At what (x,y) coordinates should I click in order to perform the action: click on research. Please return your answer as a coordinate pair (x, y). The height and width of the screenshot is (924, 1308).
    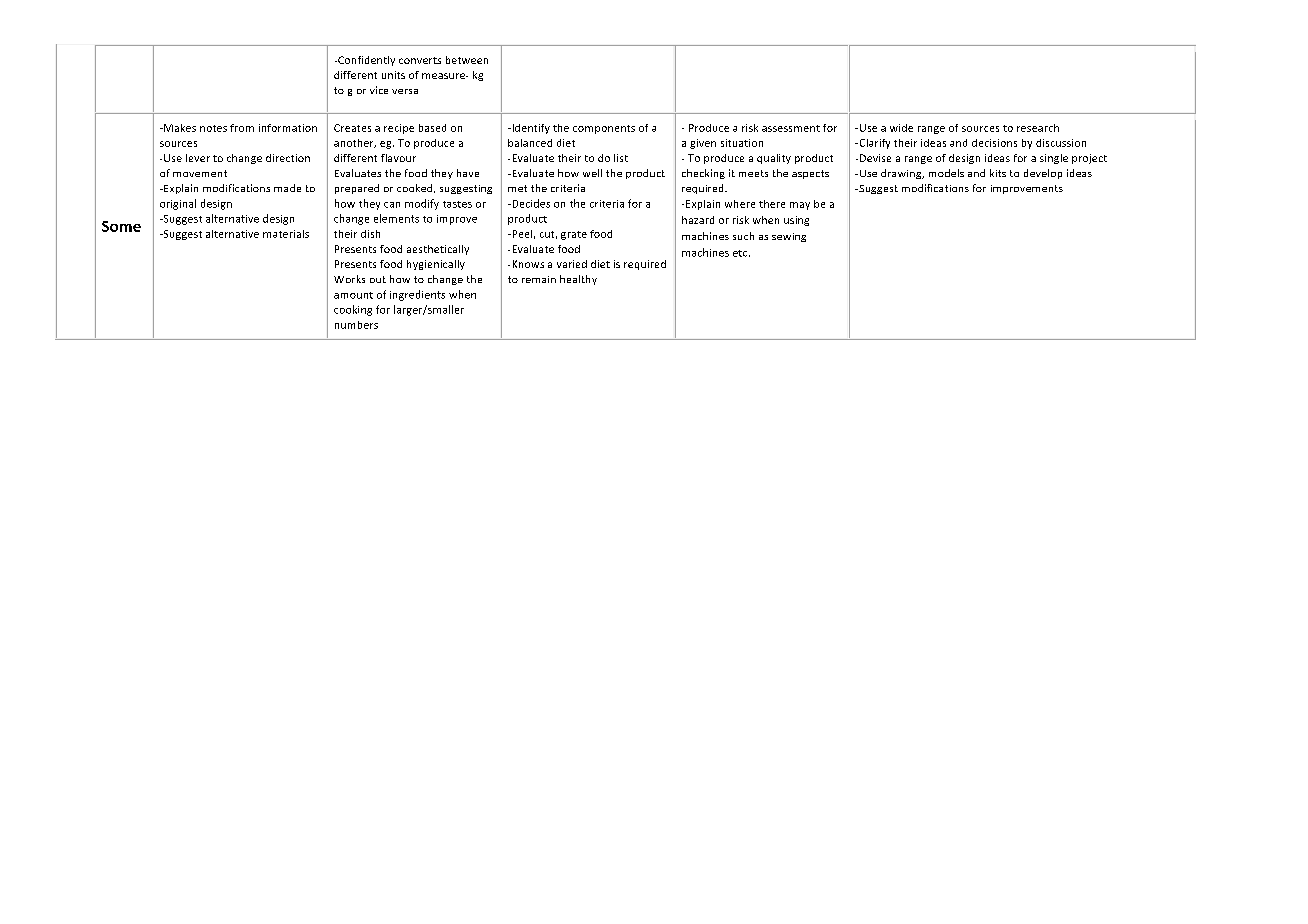
    Looking at the image, I should click on (1038, 128).
